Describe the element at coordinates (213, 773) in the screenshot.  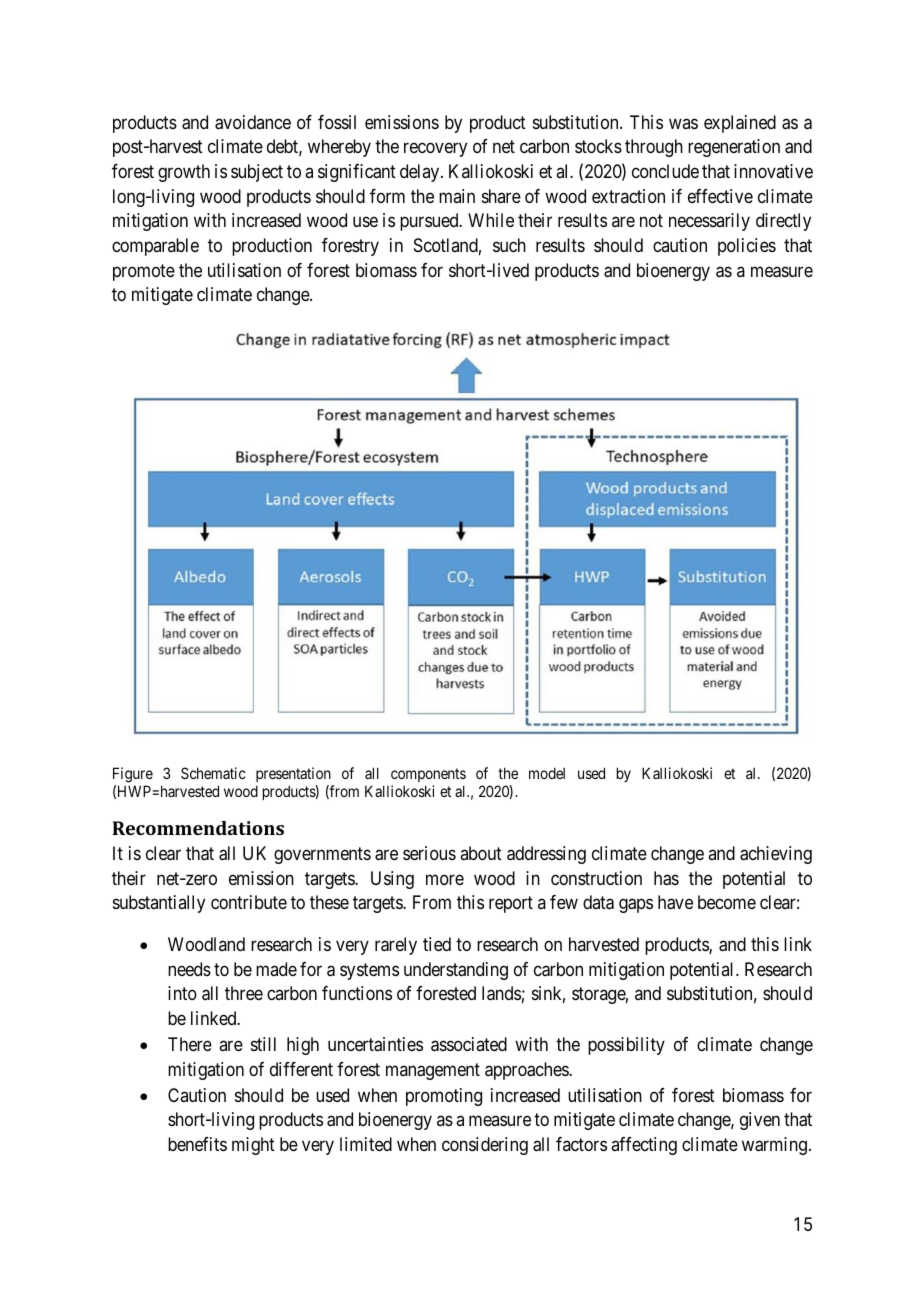
I see `Schematic` at that location.
